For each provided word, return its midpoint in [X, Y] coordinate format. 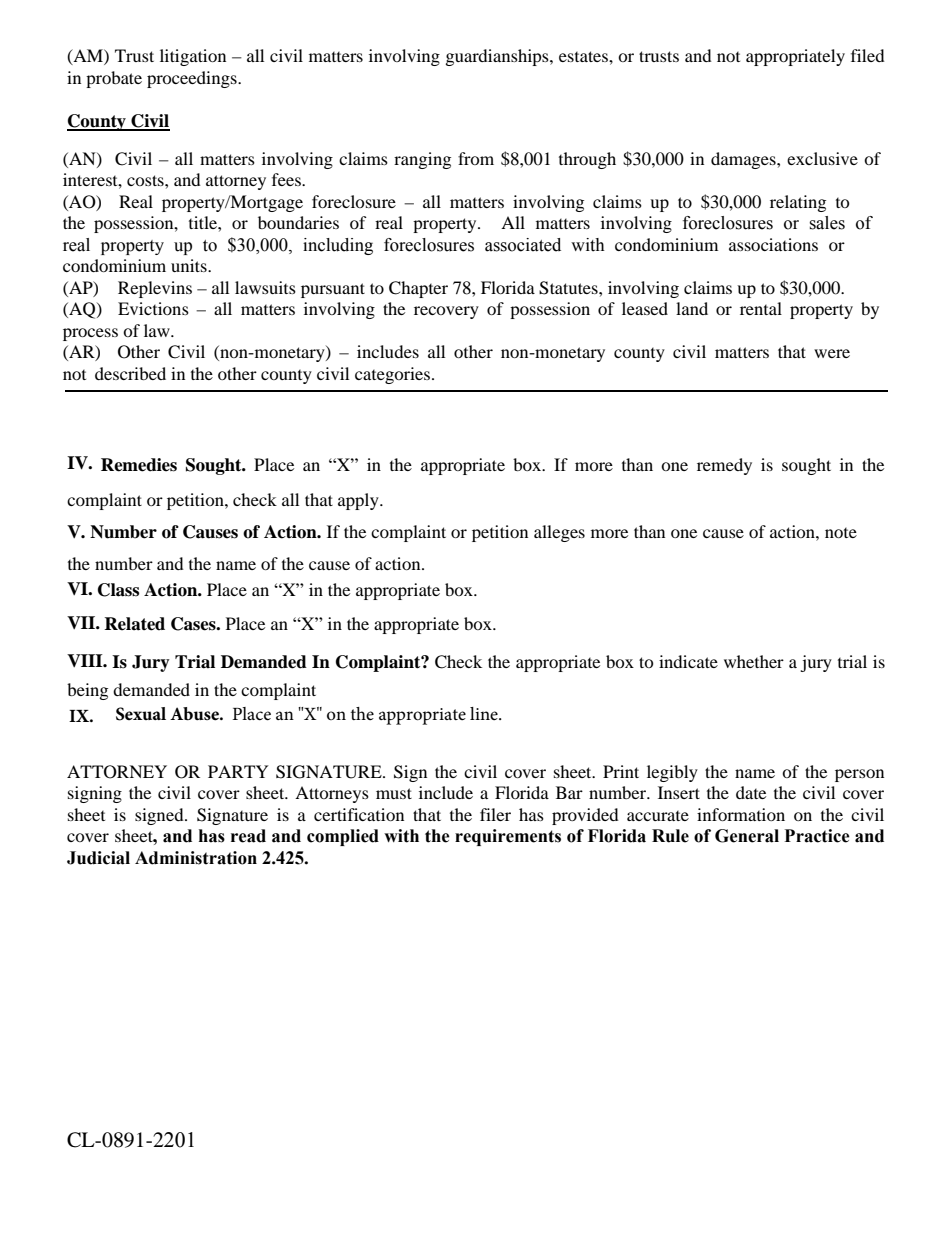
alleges [559, 533]
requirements [508, 837]
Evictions [153, 308]
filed [868, 55]
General [747, 836]
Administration [196, 858]
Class [118, 590]
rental [761, 308]
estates [584, 56]
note [841, 533]
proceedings [193, 79]
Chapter [418, 289]
